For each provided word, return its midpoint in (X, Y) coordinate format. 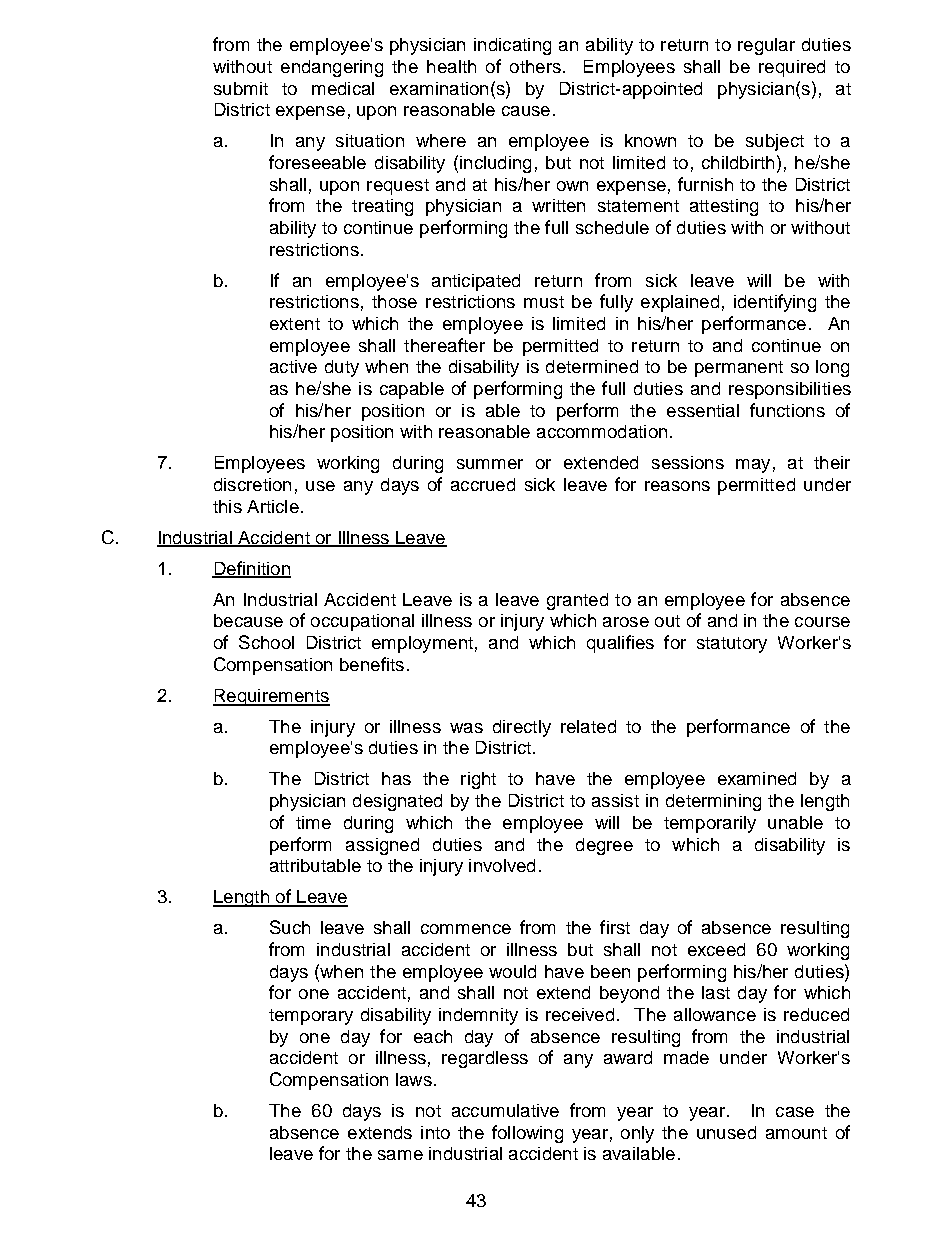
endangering (332, 68)
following (527, 1134)
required (792, 68)
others (535, 66)
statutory (732, 645)
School (266, 642)
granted (577, 601)
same (400, 1155)
